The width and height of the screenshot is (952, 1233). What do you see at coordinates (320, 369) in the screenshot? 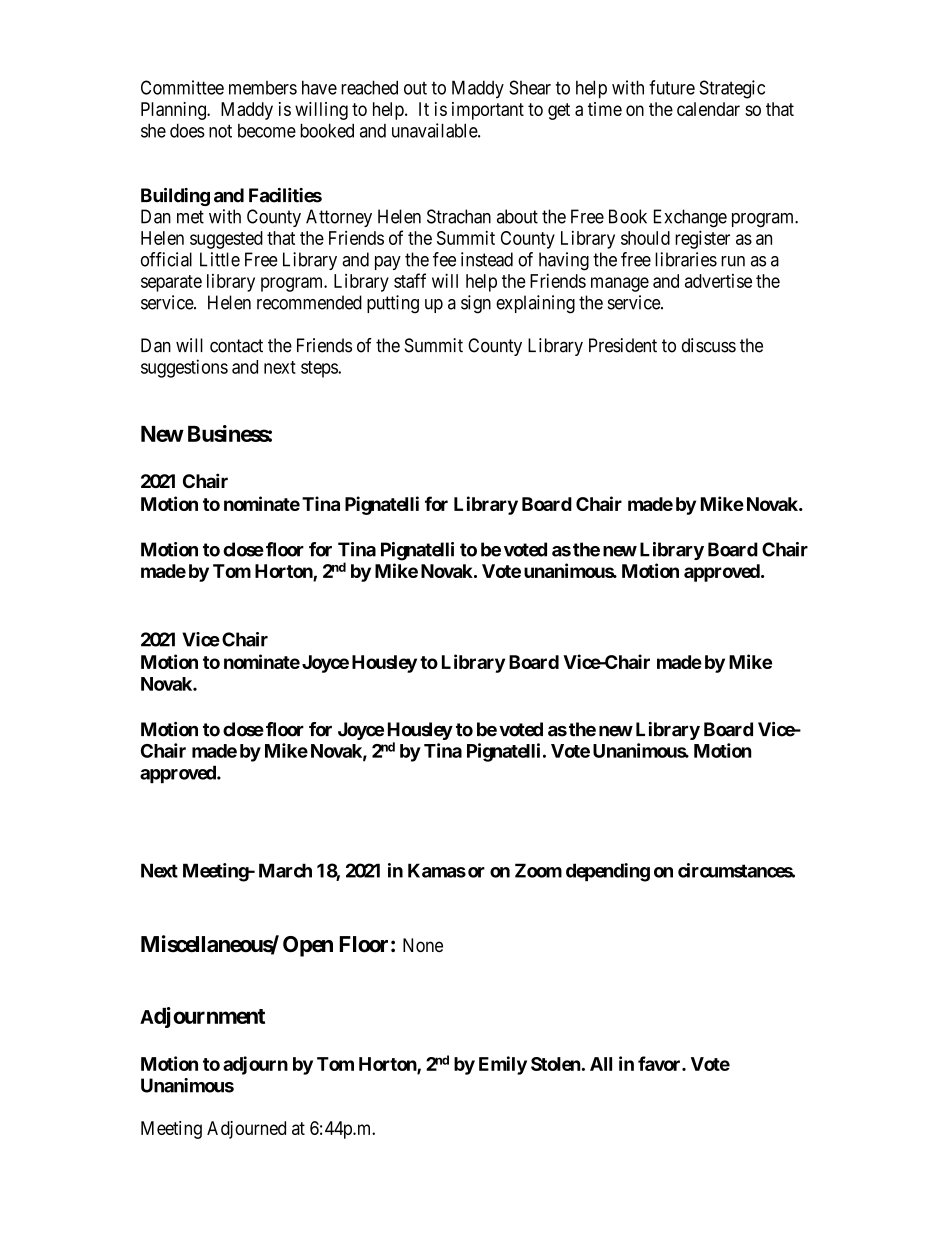
I see `steps` at bounding box center [320, 369].
